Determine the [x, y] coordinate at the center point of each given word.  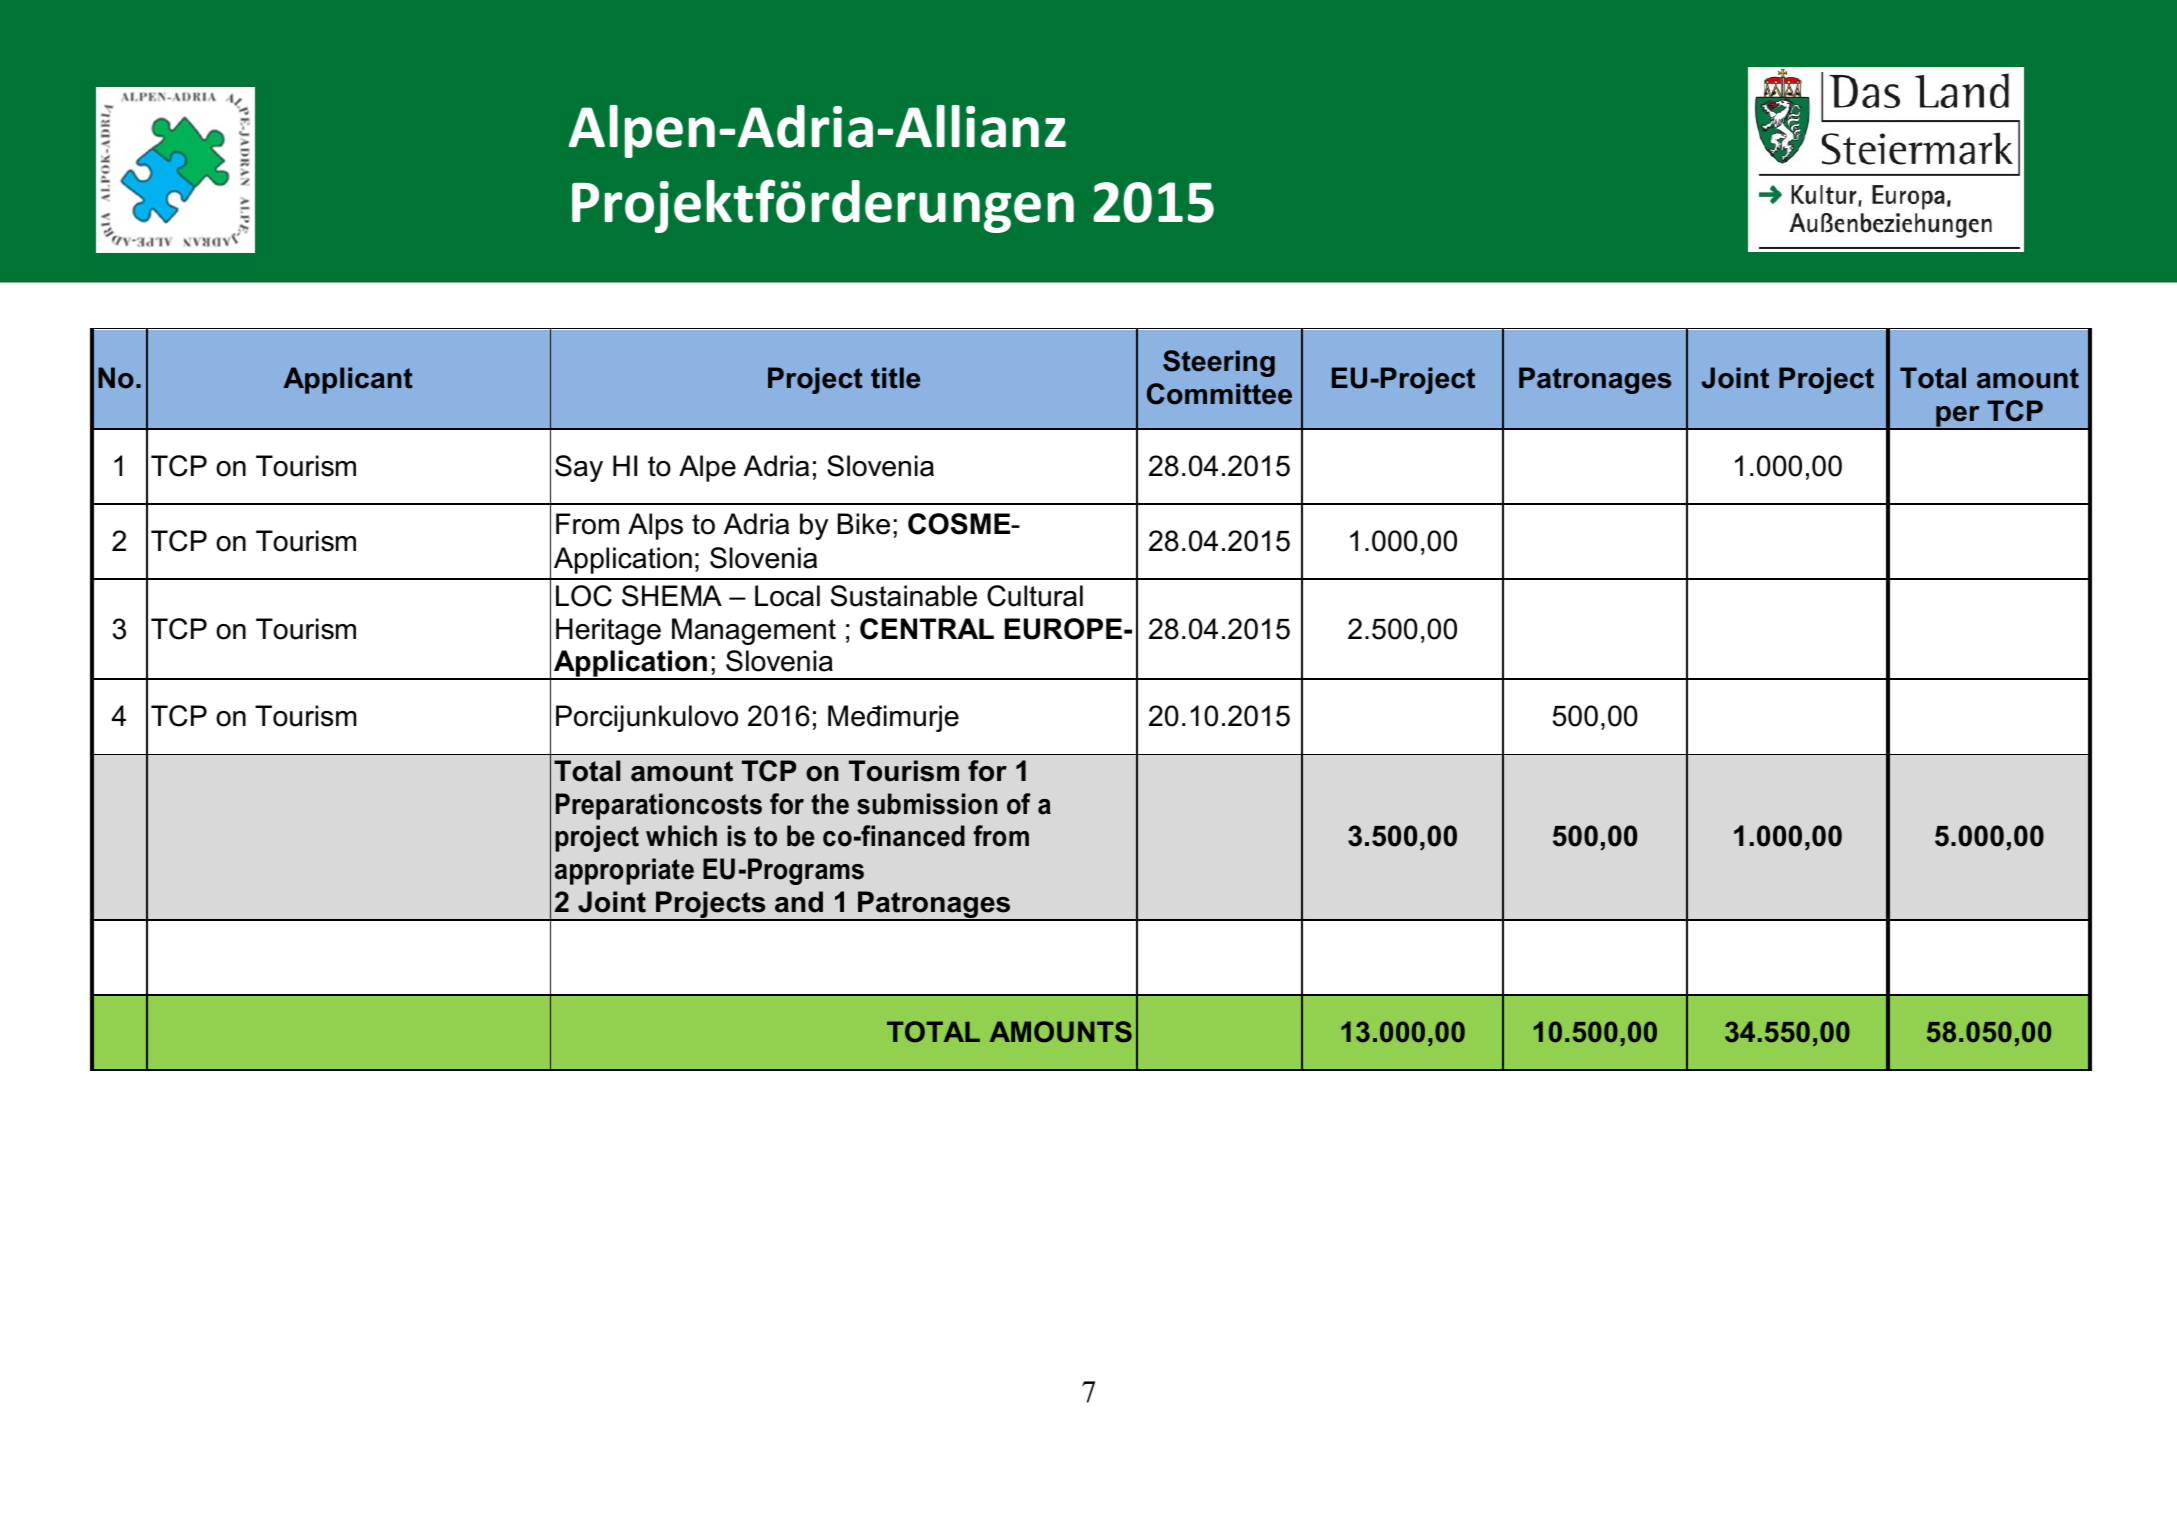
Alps [655, 526]
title [895, 378]
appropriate [624, 871]
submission [927, 804]
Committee [1219, 394]
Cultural [1035, 596]
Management [754, 631]
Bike [864, 524]
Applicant [348, 380]
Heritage [608, 631]
